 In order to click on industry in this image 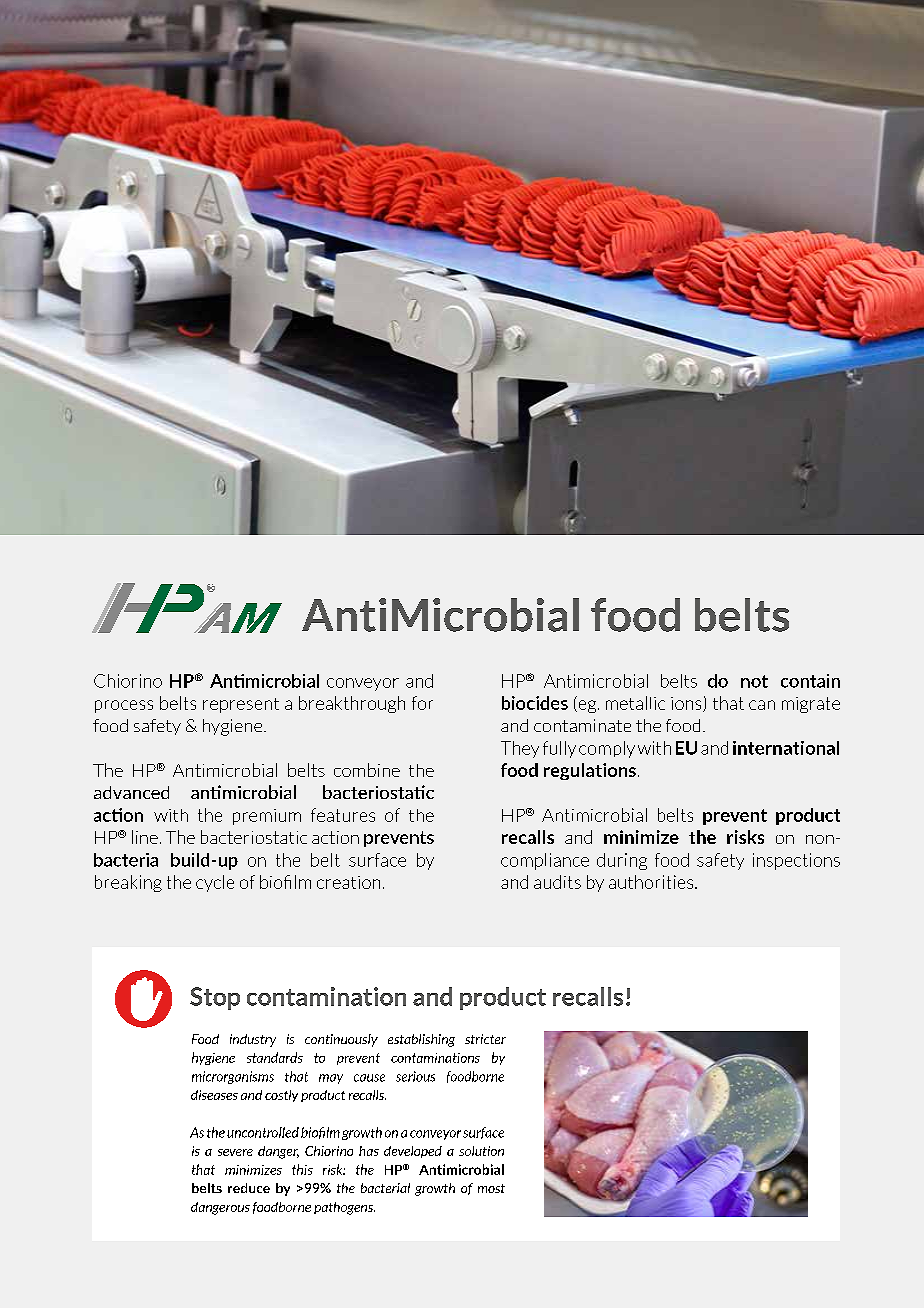, I will do `click(253, 1040)`.
